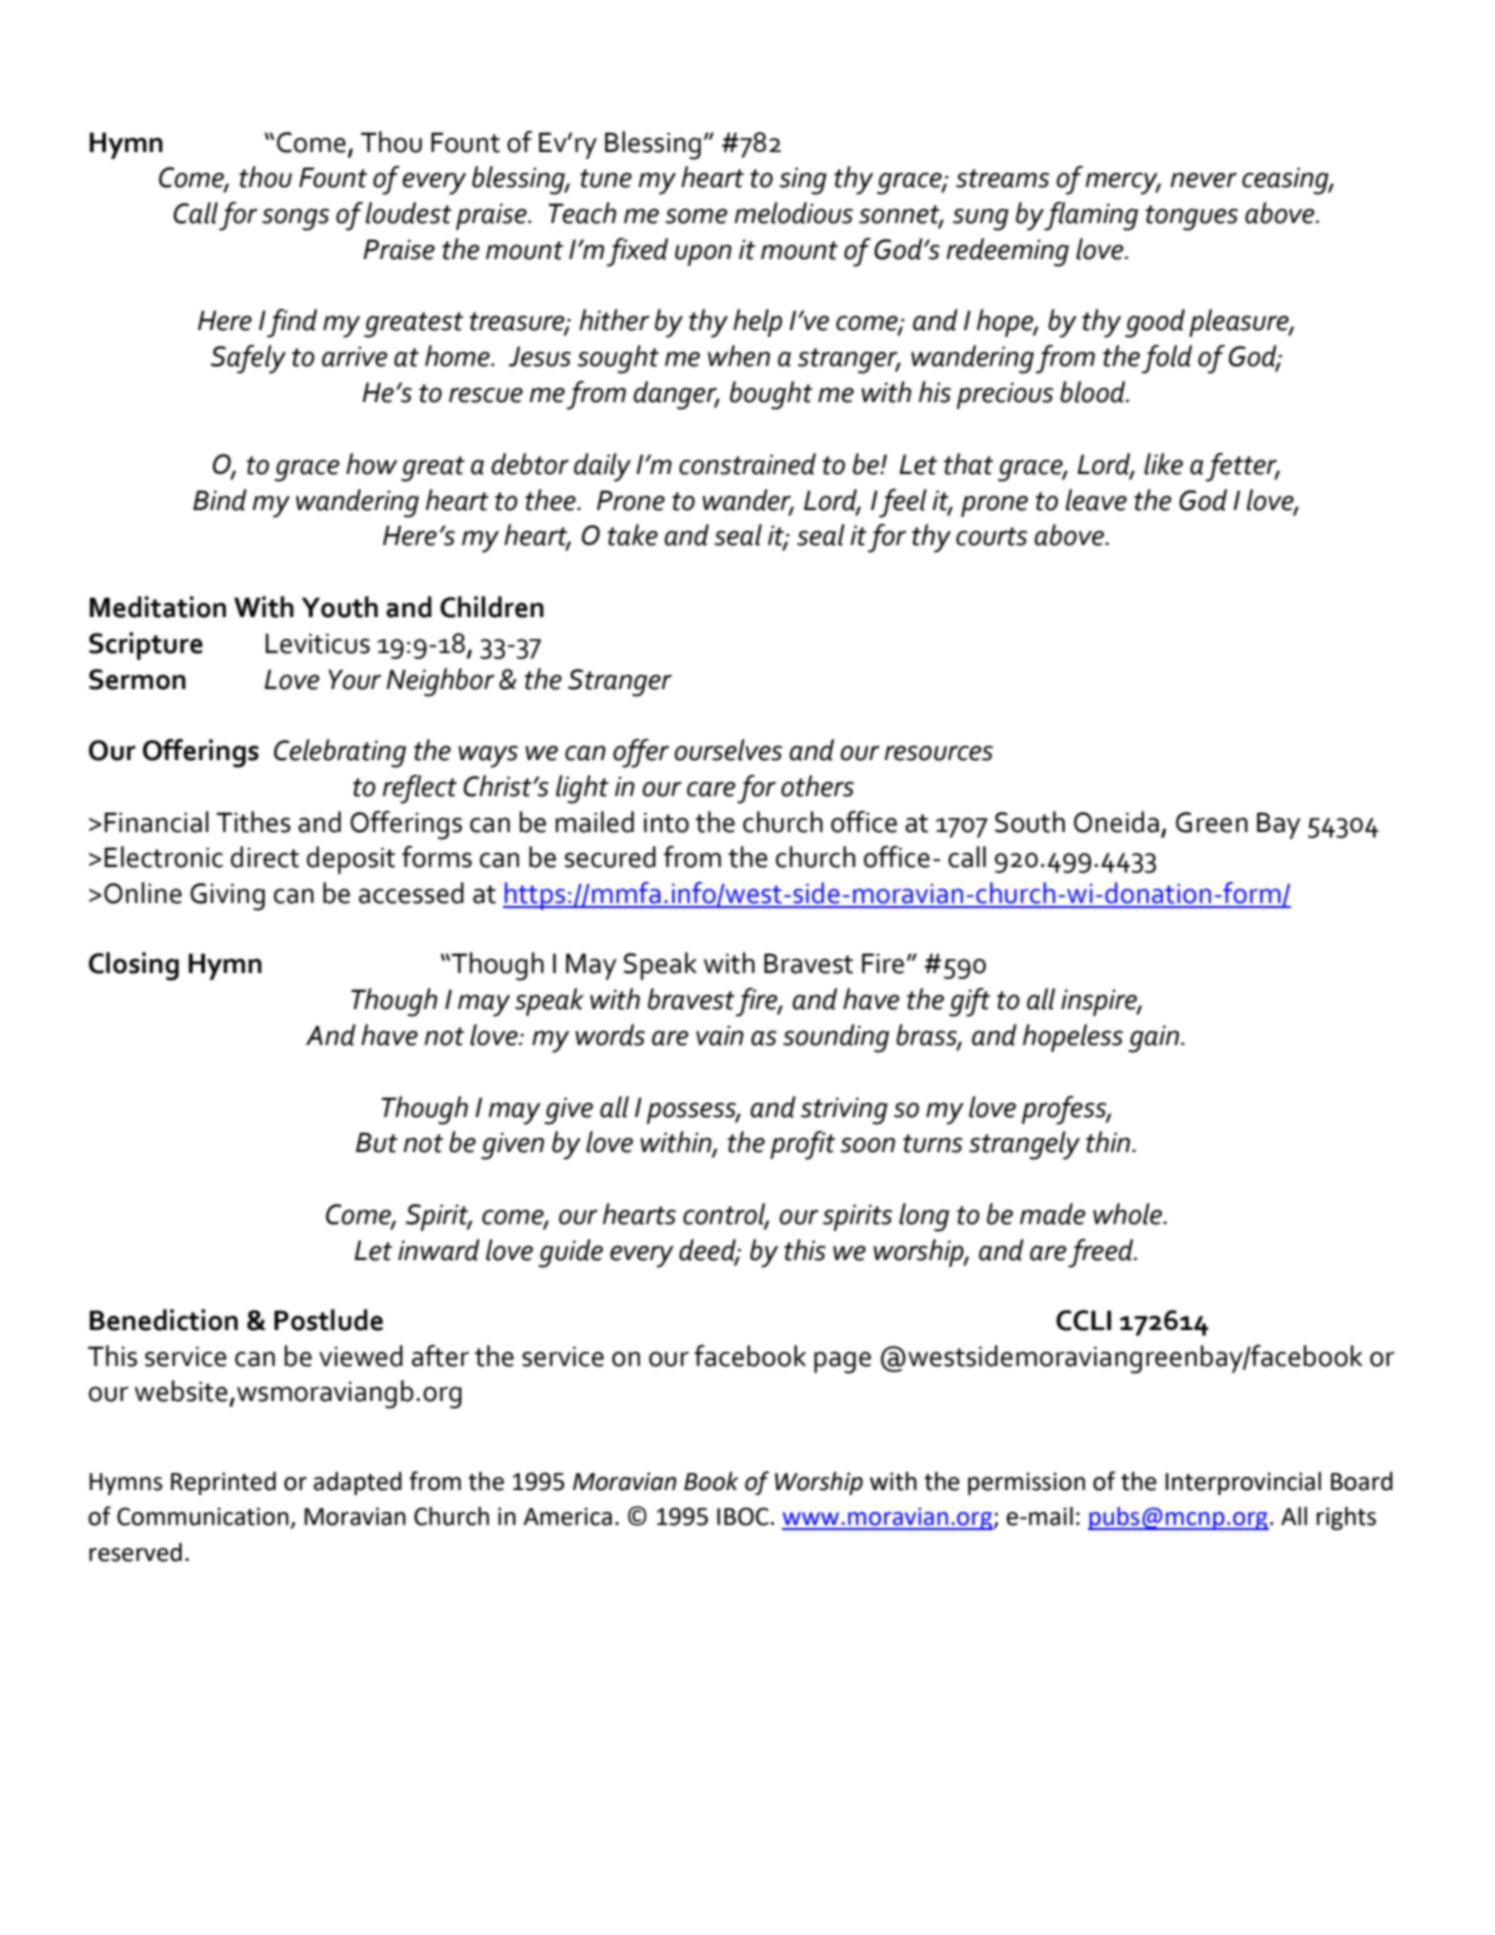  Describe the element at coordinates (223, 1483) in the image. I see `Reprinted` at that location.
